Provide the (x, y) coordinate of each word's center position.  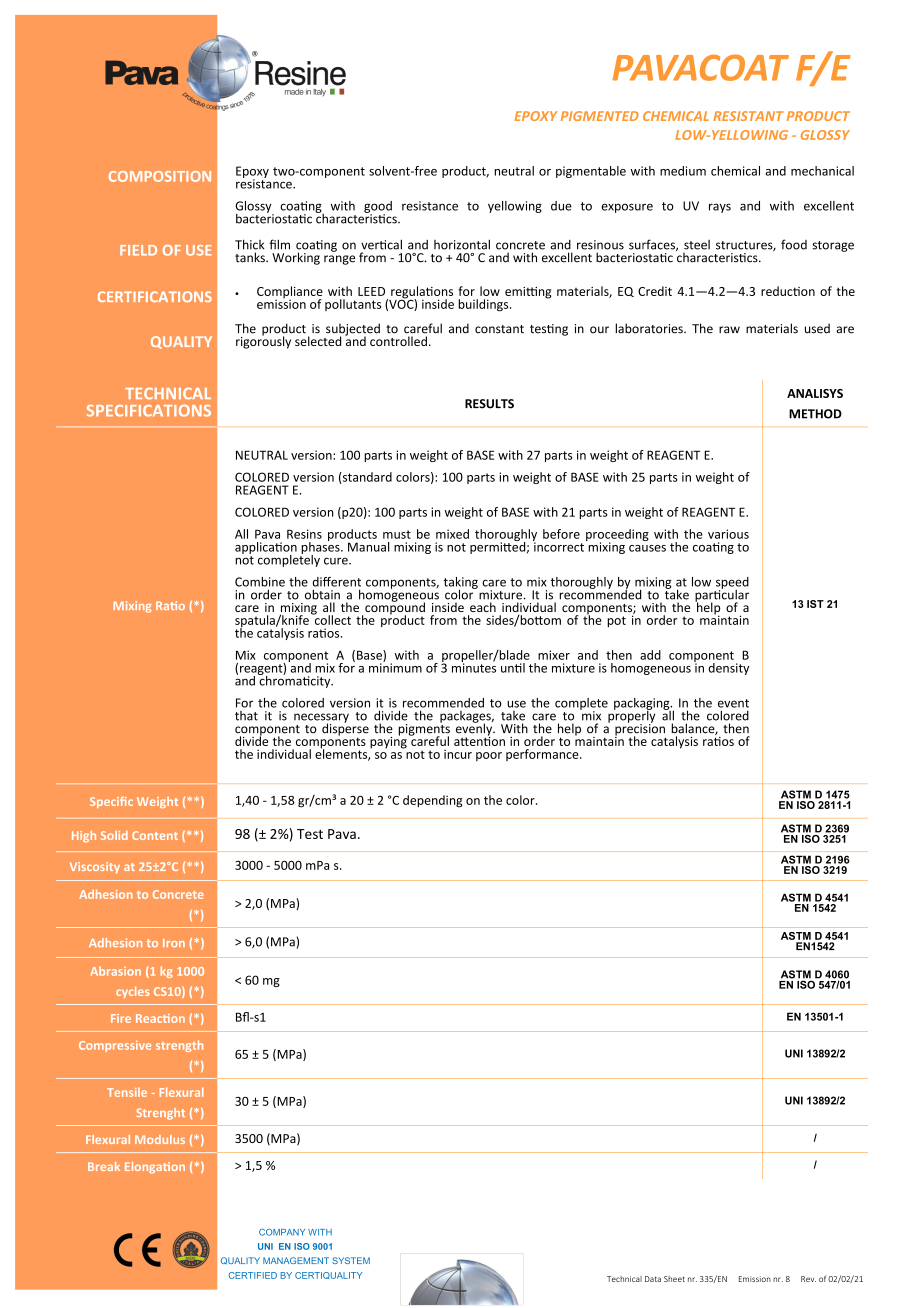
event (733, 703)
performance (543, 755)
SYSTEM (351, 1260)
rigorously (263, 341)
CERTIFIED (253, 1275)
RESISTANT (748, 116)
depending (432, 801)
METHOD (815, 414)
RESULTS (489, 404)
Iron (174, 943)
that (246, 716)
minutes (474, 667)
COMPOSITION (160, 176)
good (378, 208)
